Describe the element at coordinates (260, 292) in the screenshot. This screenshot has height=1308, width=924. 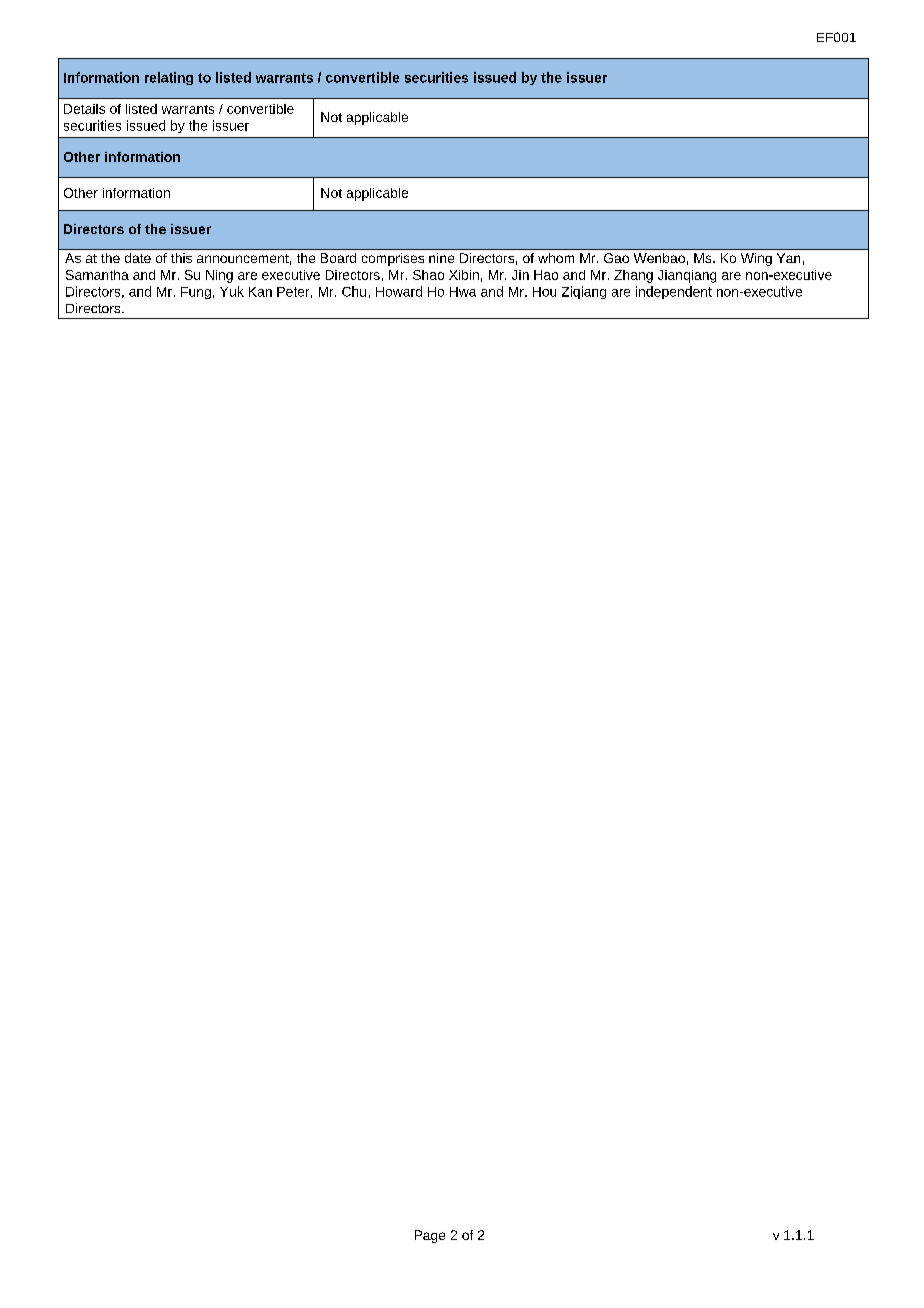
I see `Kan` at that location.
